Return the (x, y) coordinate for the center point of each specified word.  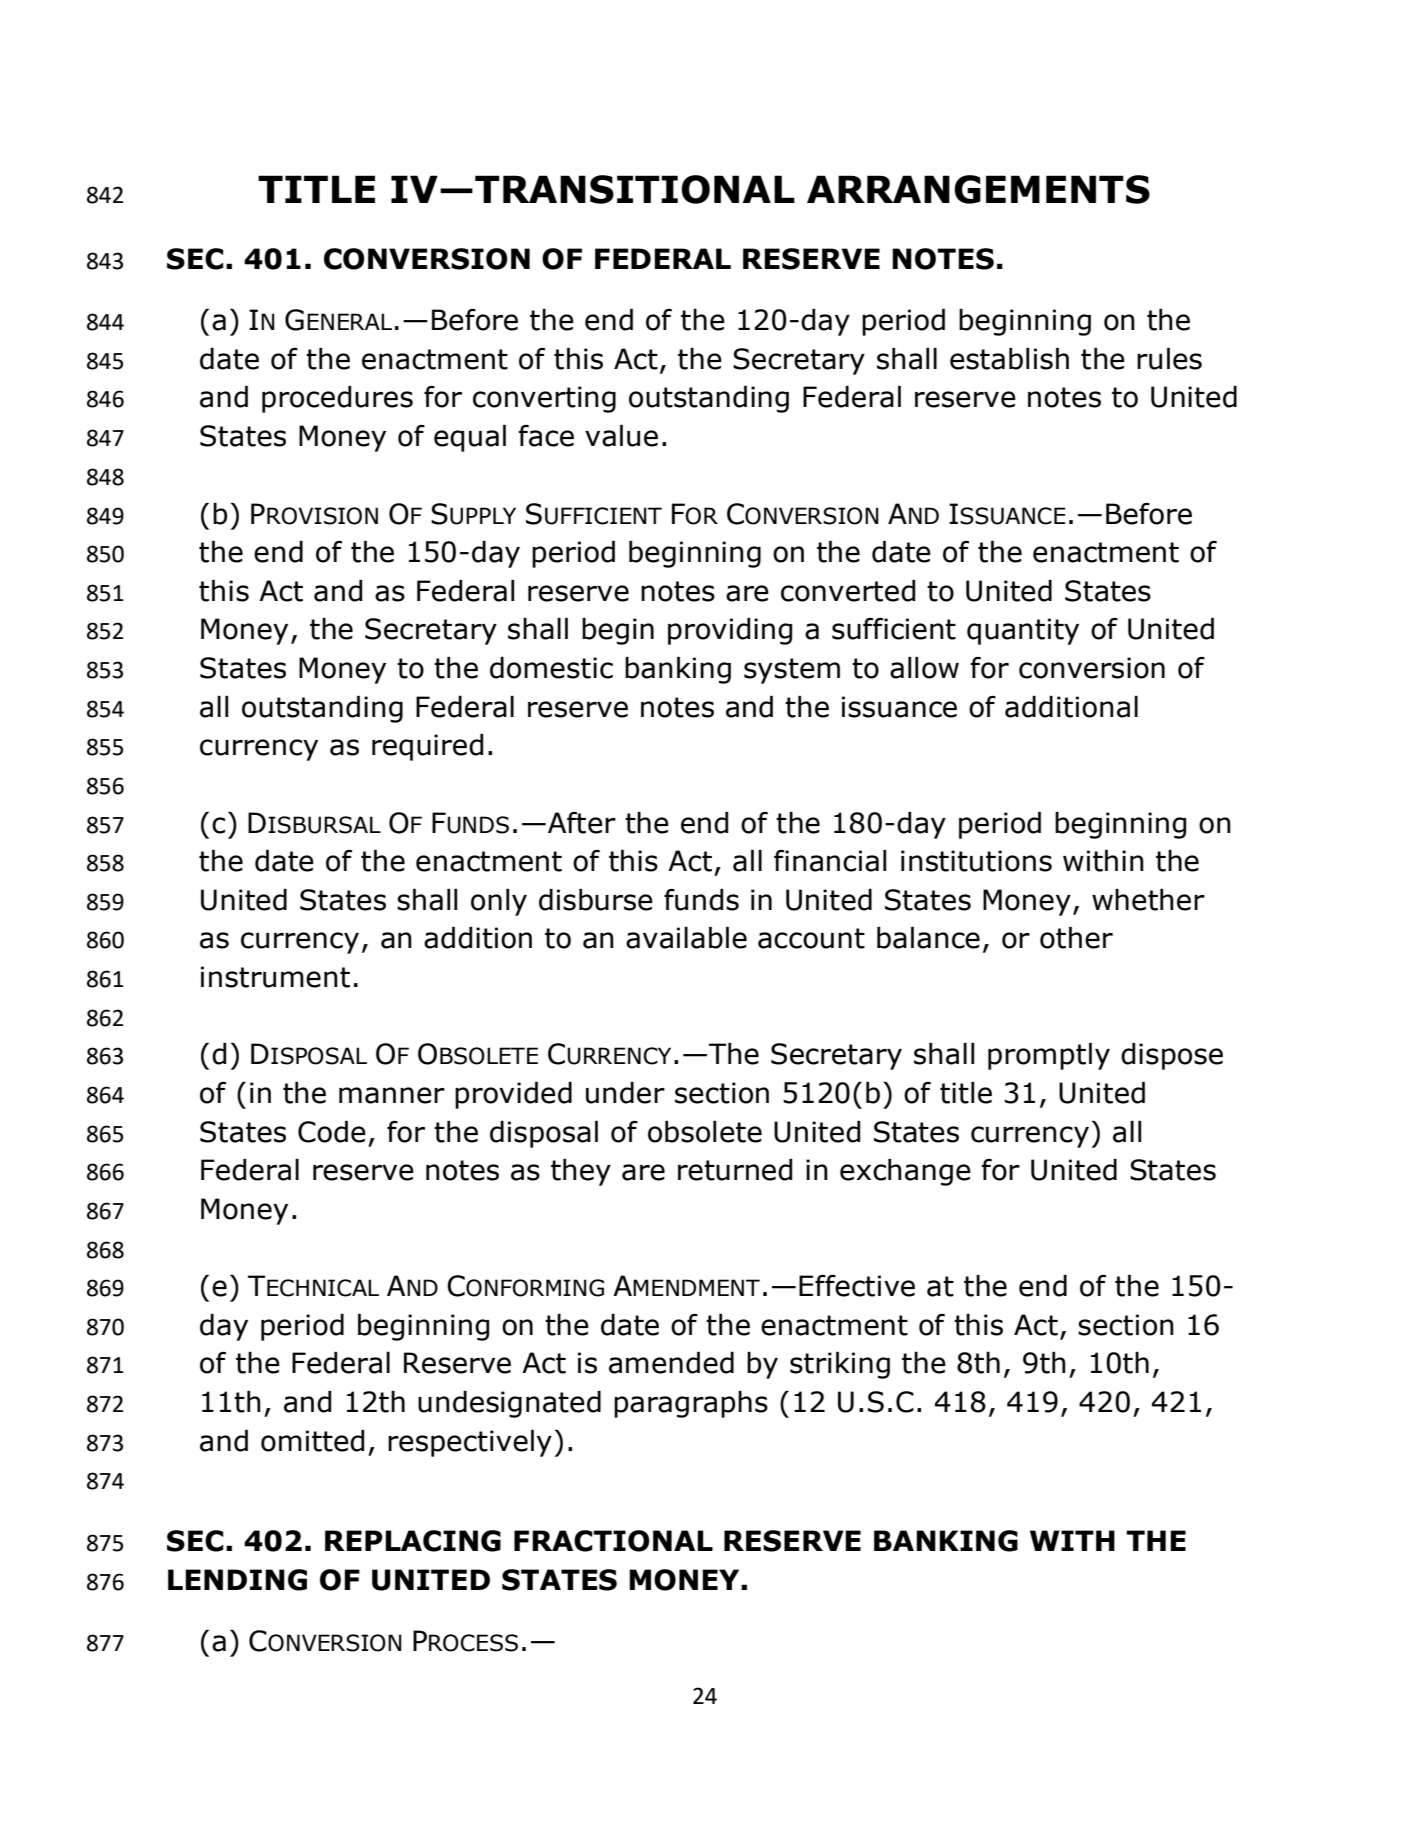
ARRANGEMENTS (978, 189)
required (427, 747)
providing (730, 631)
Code (332, 1132)
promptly (1049, 1056)
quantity (1023, 631)
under (625, 1093)
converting (544, 399)
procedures (337, 399)
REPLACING (413, 1541)
